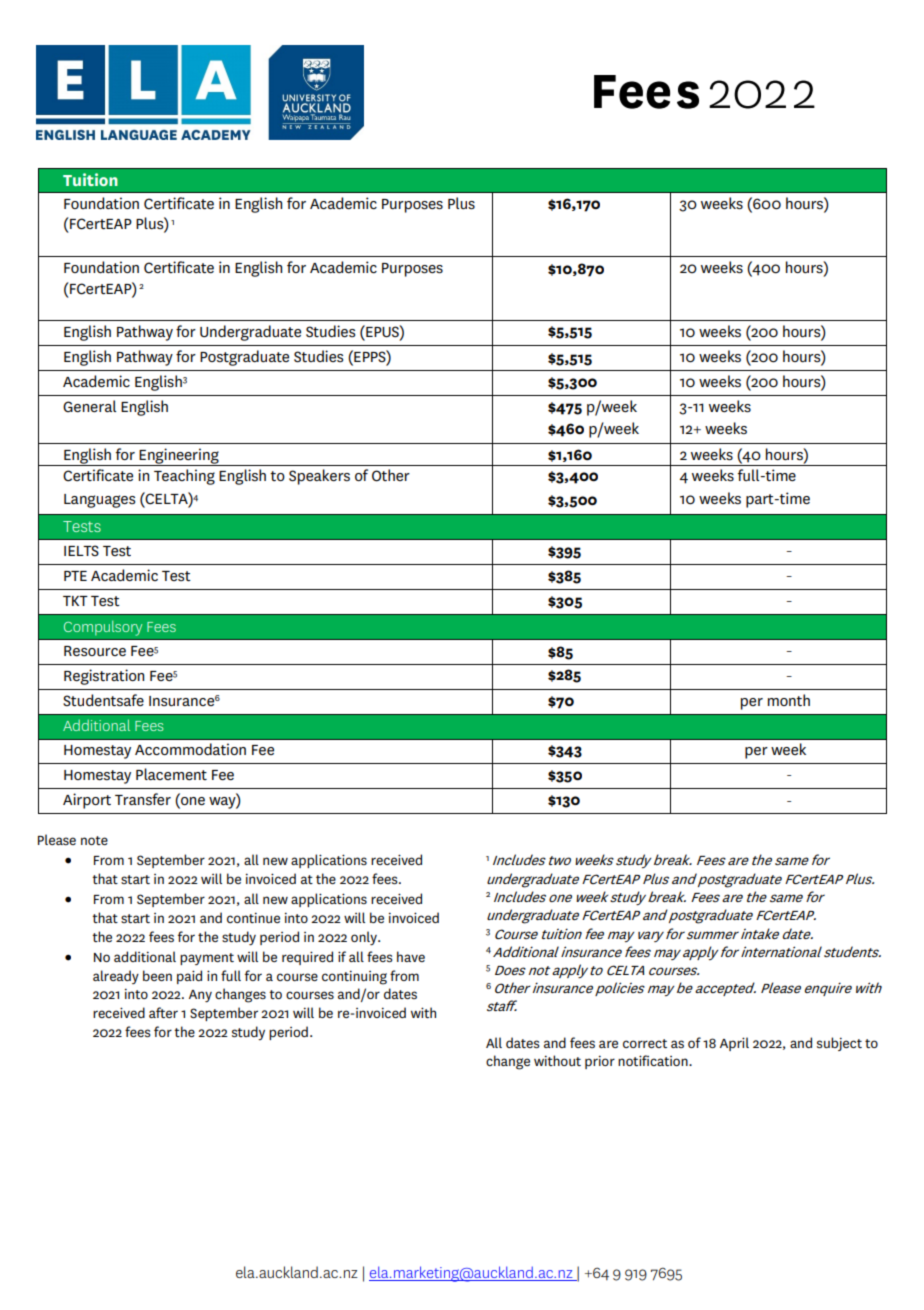  I want to click on Accommodation, so click(190, 749).
